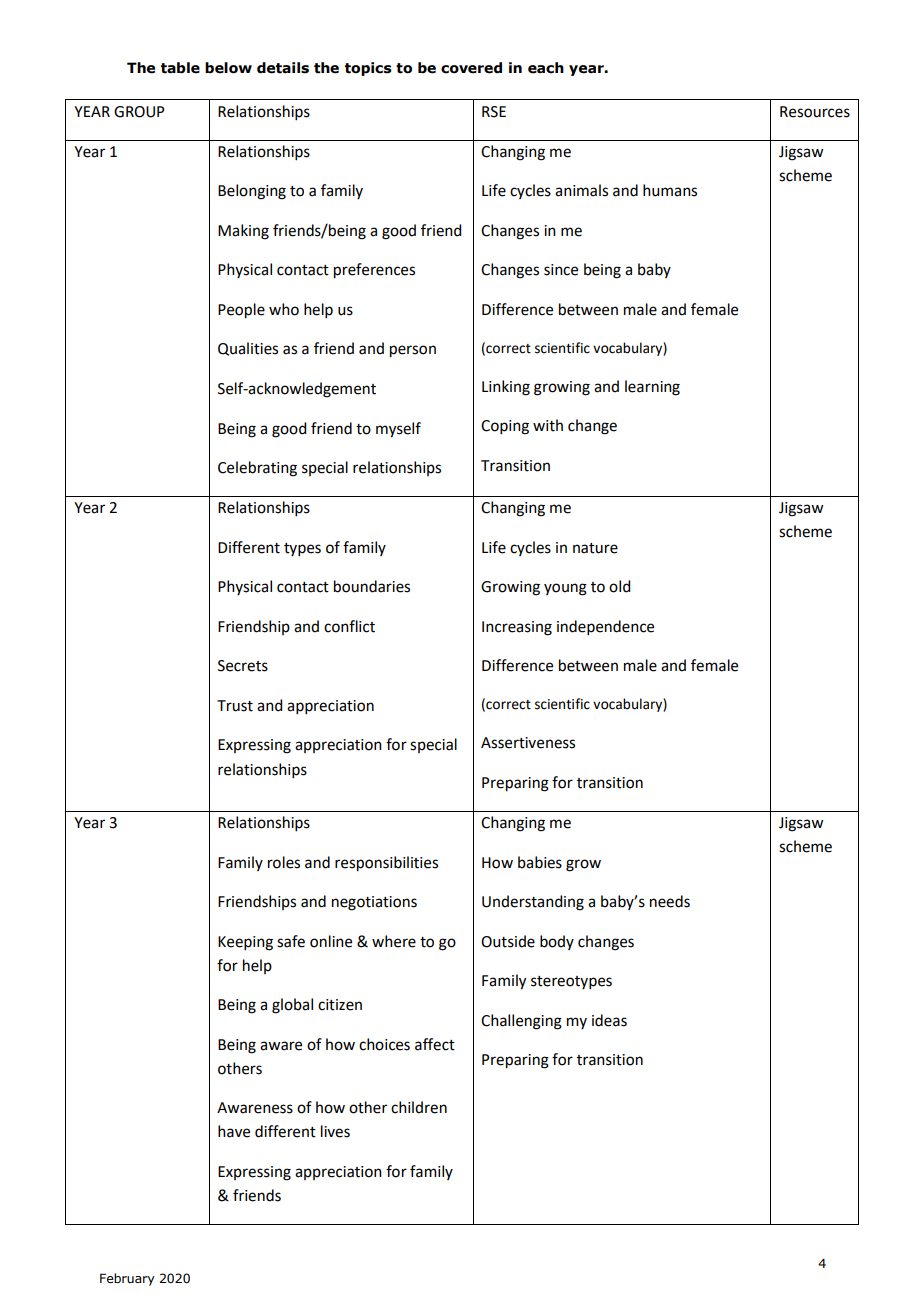 The height and width of the screenshot is (1308, 924). I want to click on Secrets, so click(243, 666).
